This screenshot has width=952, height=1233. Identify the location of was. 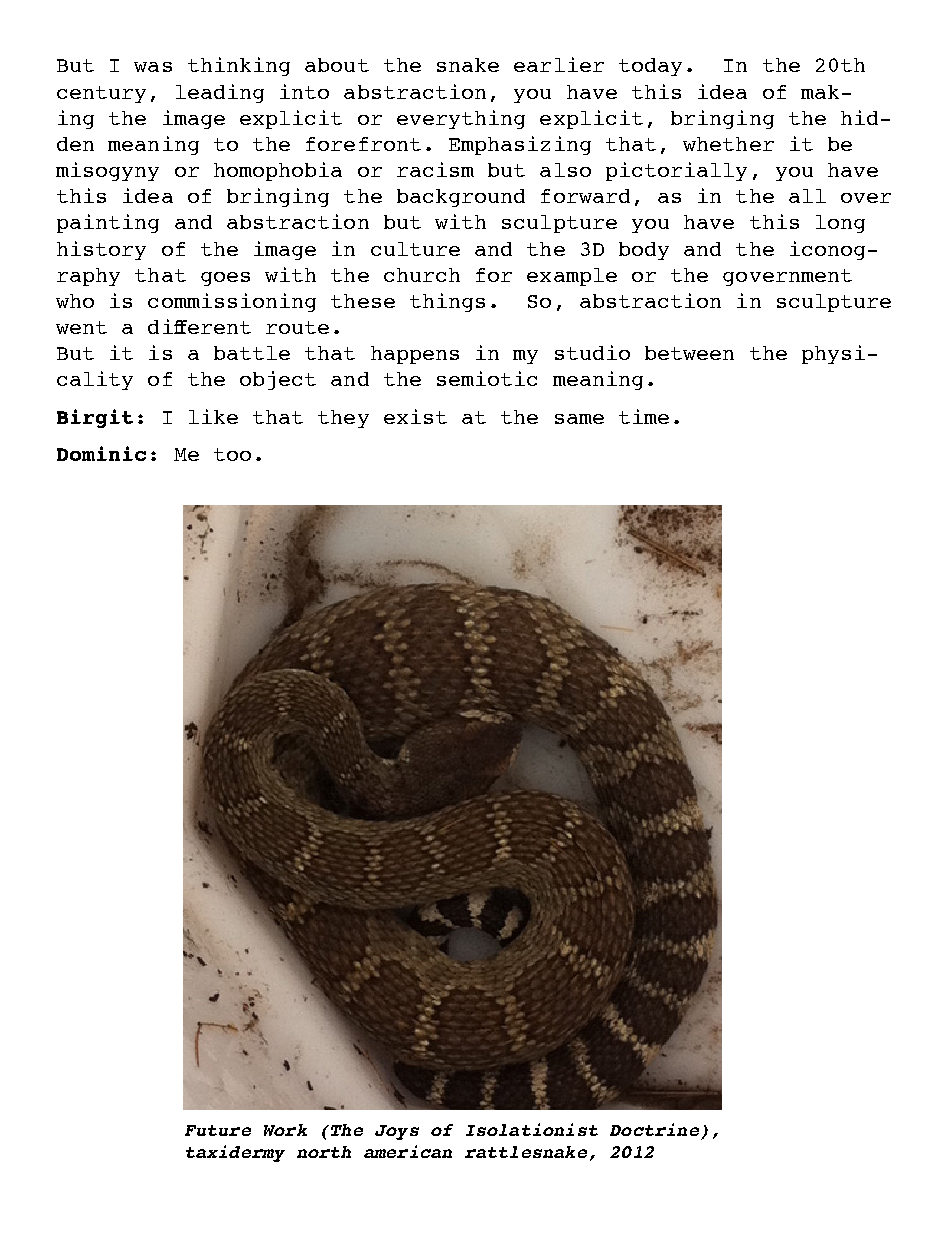
(153, 67).
